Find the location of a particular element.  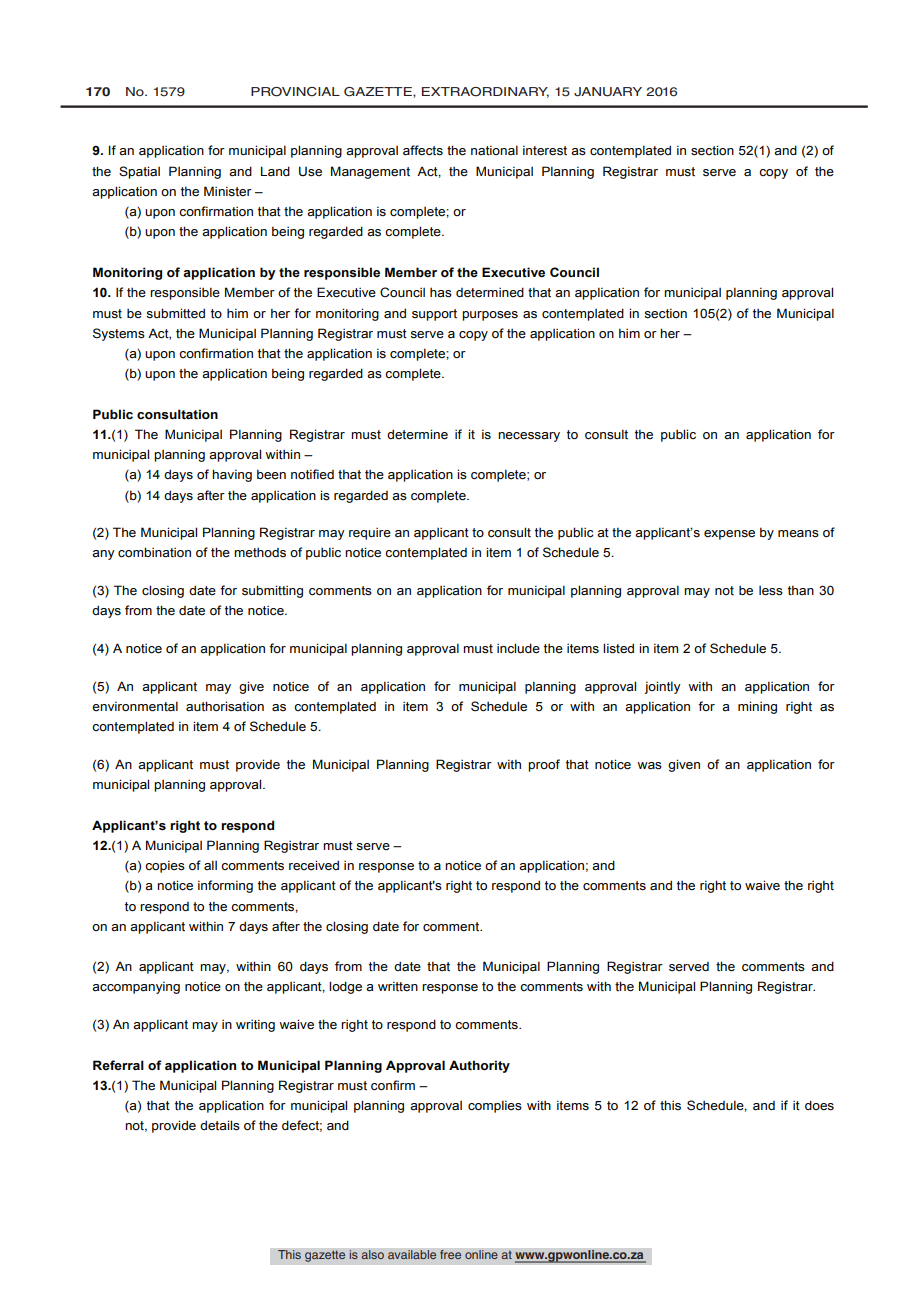

was is located at coordinates (649, 766).
